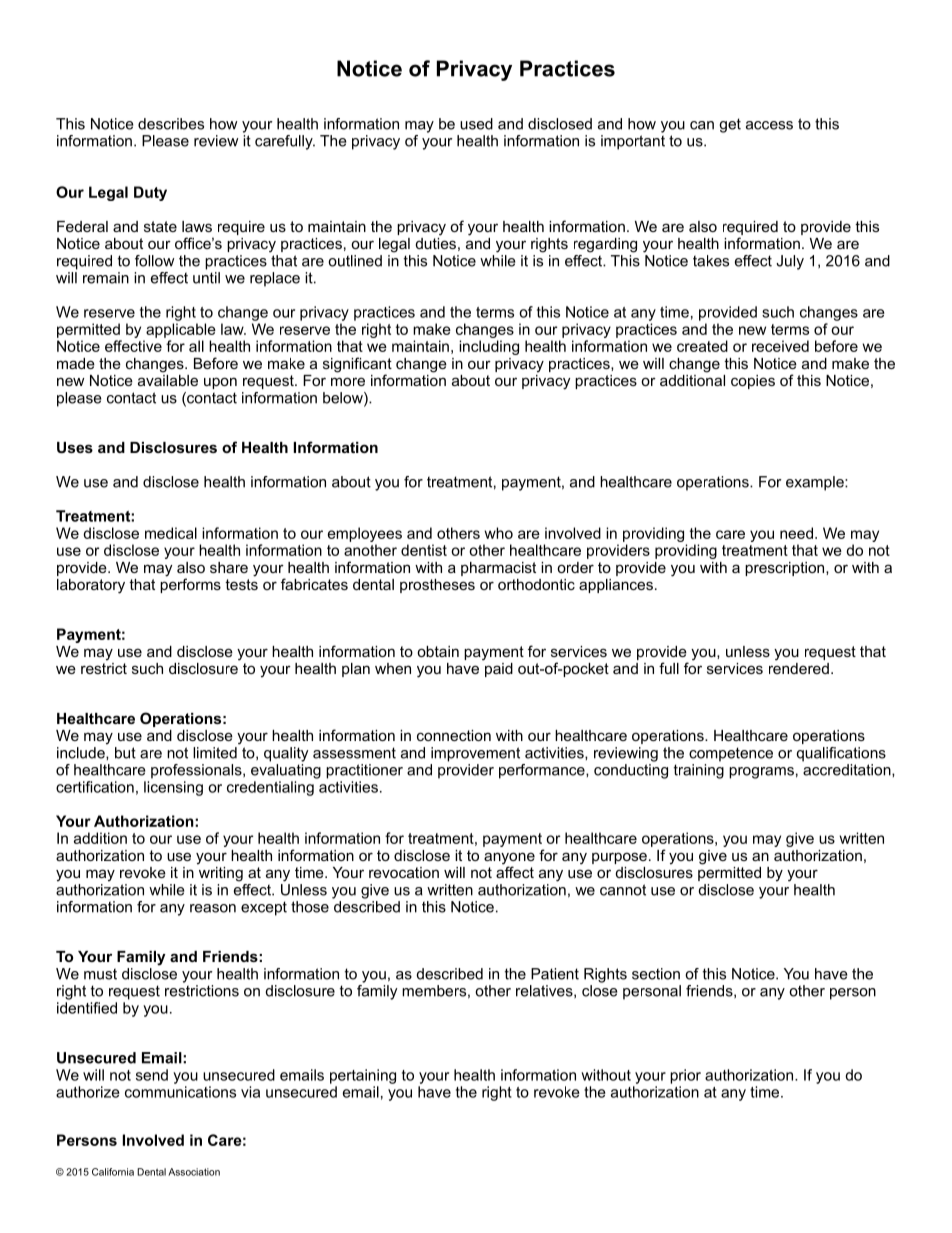  I want to click on performs, so click(190, 584).
